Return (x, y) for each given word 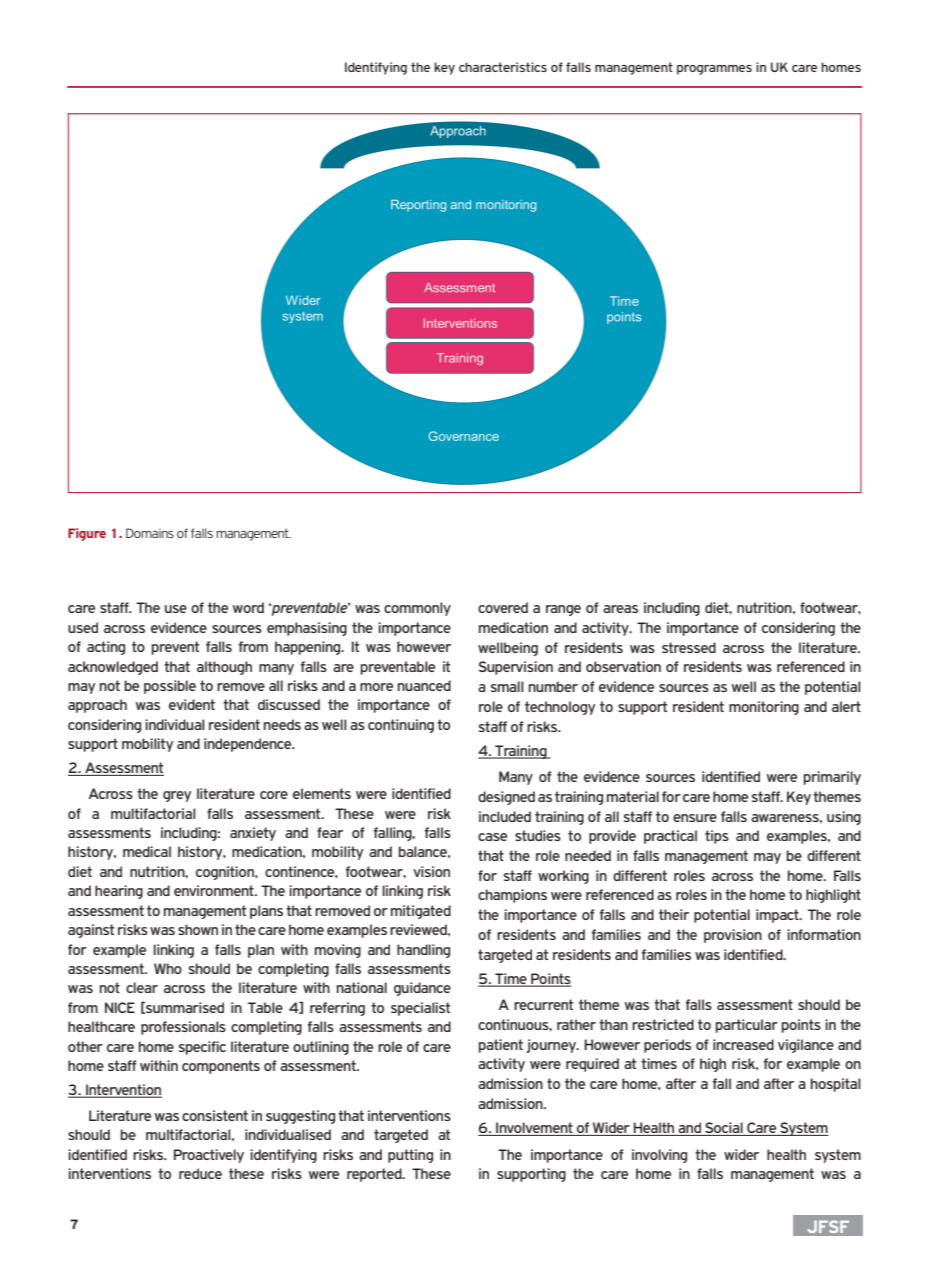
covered (503, 607)
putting (410, 1156)
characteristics (503, 67)
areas (620, 609)
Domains (150, 533)
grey (177, 796)
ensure (695, 818)
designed (506, 798)
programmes (714, 70)
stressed (689, 647)
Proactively (209, 1156)
